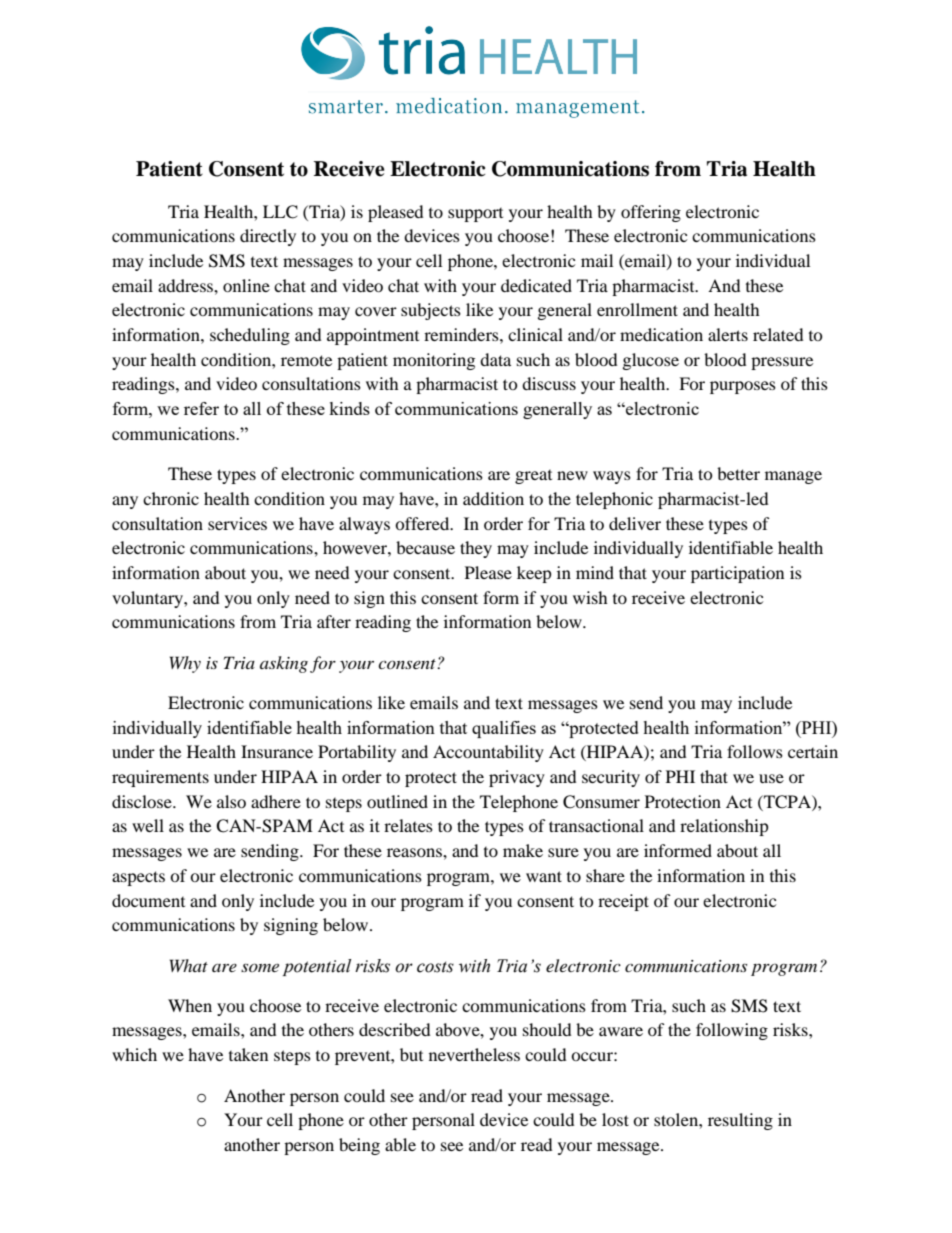 Image resolution: width=952 pixels, height=1233 pixels. Describe the element at coordinates (248, 1054) in the document. I see `taken` at that location.
